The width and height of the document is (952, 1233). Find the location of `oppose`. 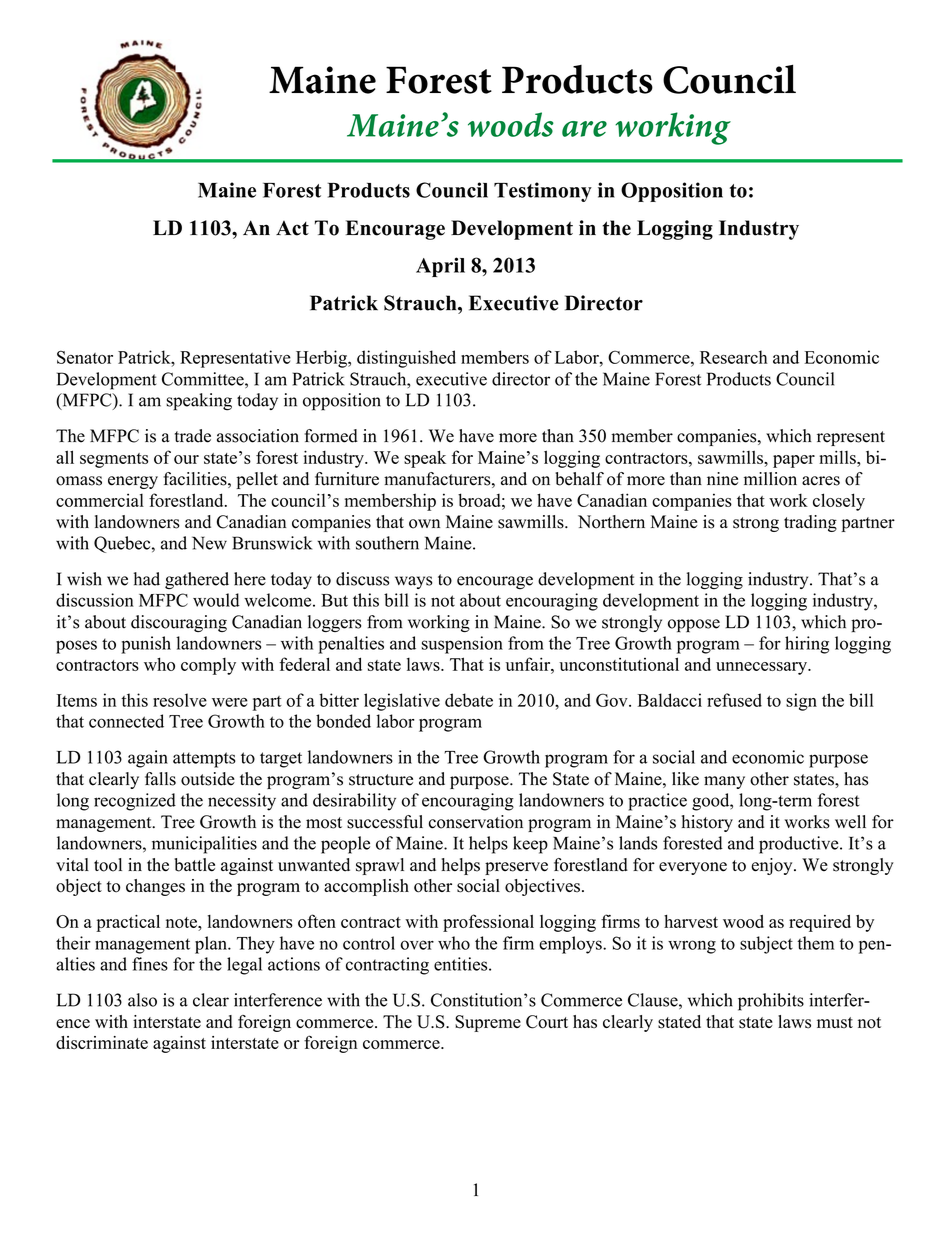

oppose is located at coordinates (694, 625).
